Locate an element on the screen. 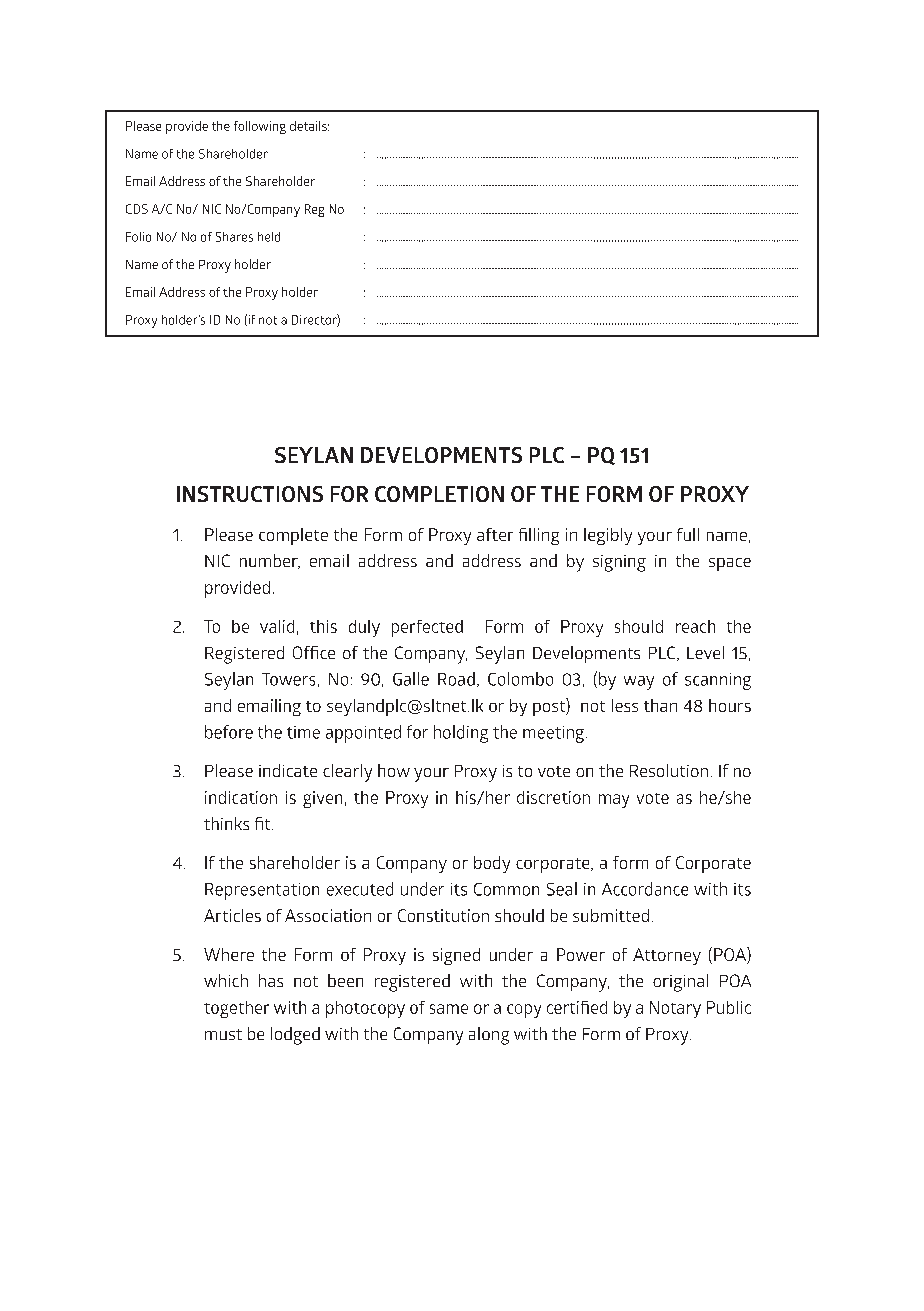  together is located at coordinates (236, 1009).
